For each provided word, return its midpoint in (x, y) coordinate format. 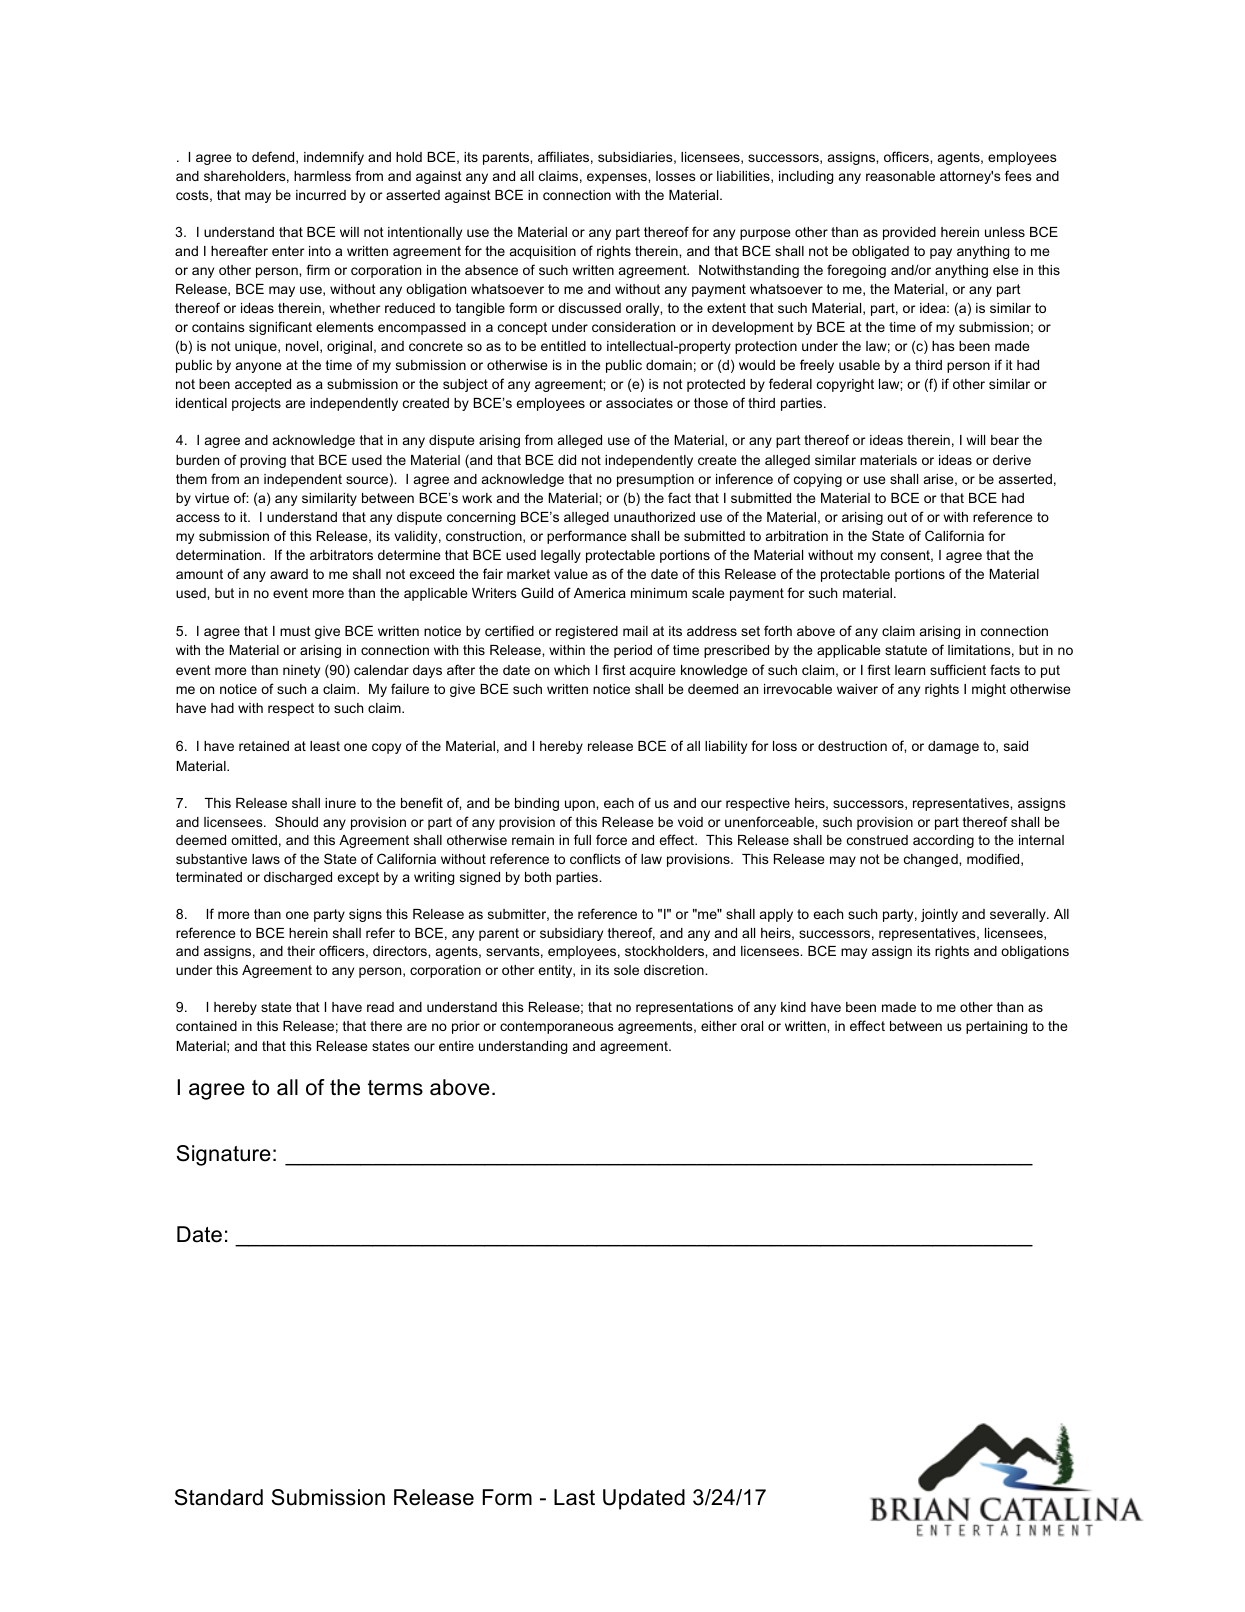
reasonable (900, 176)
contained (206, 1026)
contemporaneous (557, 1027)
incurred (321, 195)
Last (574, 1497)
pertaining (996, 1027)
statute (906, 650)
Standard (219, 1497)
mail (635, 631)
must (295, 631)
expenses (618, 178)
